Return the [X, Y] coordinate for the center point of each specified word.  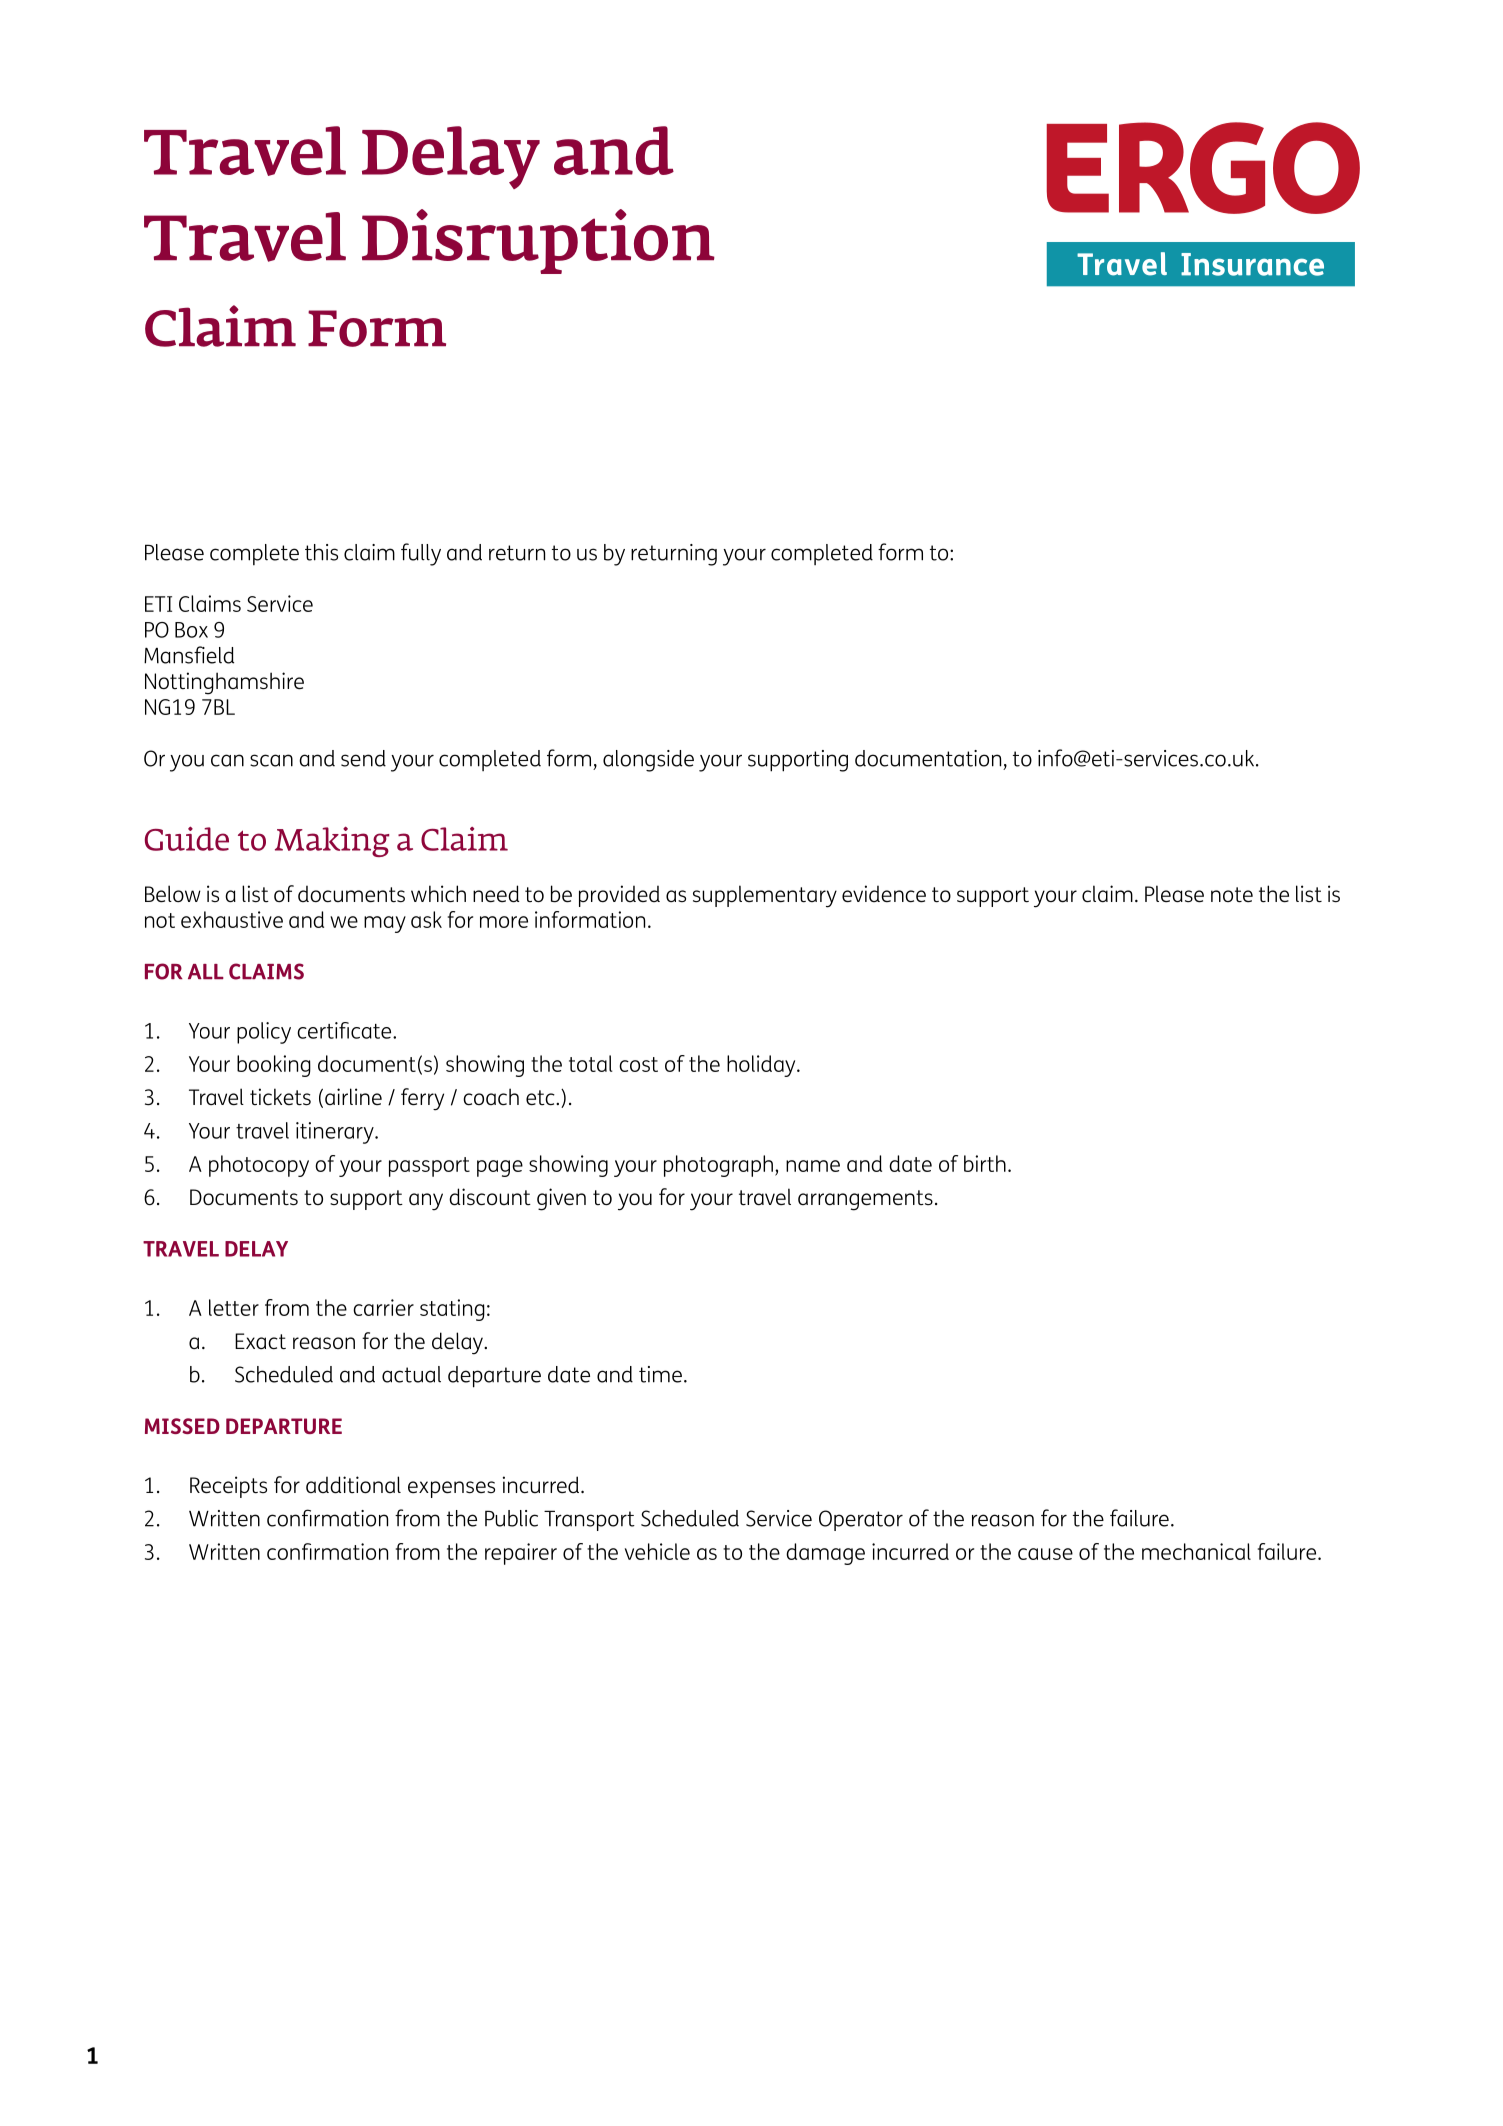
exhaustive [232, 919]
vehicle [657, 1551]
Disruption [538, 241]
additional [353, 1485]
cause [1045, 1554]
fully [421, 554]
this [321, 552]
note [1232, 894]
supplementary [765, 896]
